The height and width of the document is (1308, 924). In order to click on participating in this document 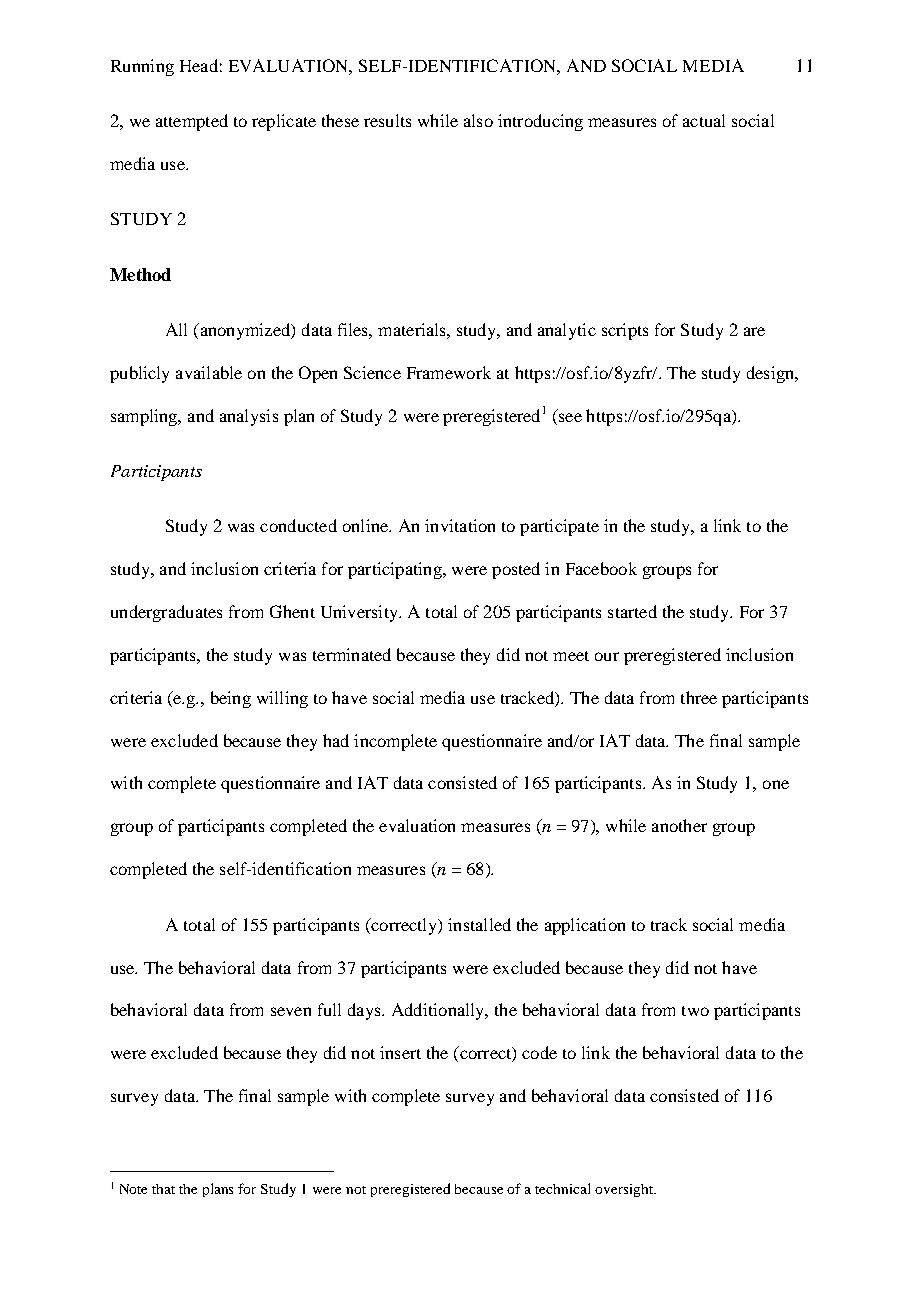, I will do `click(396, 570)`.
